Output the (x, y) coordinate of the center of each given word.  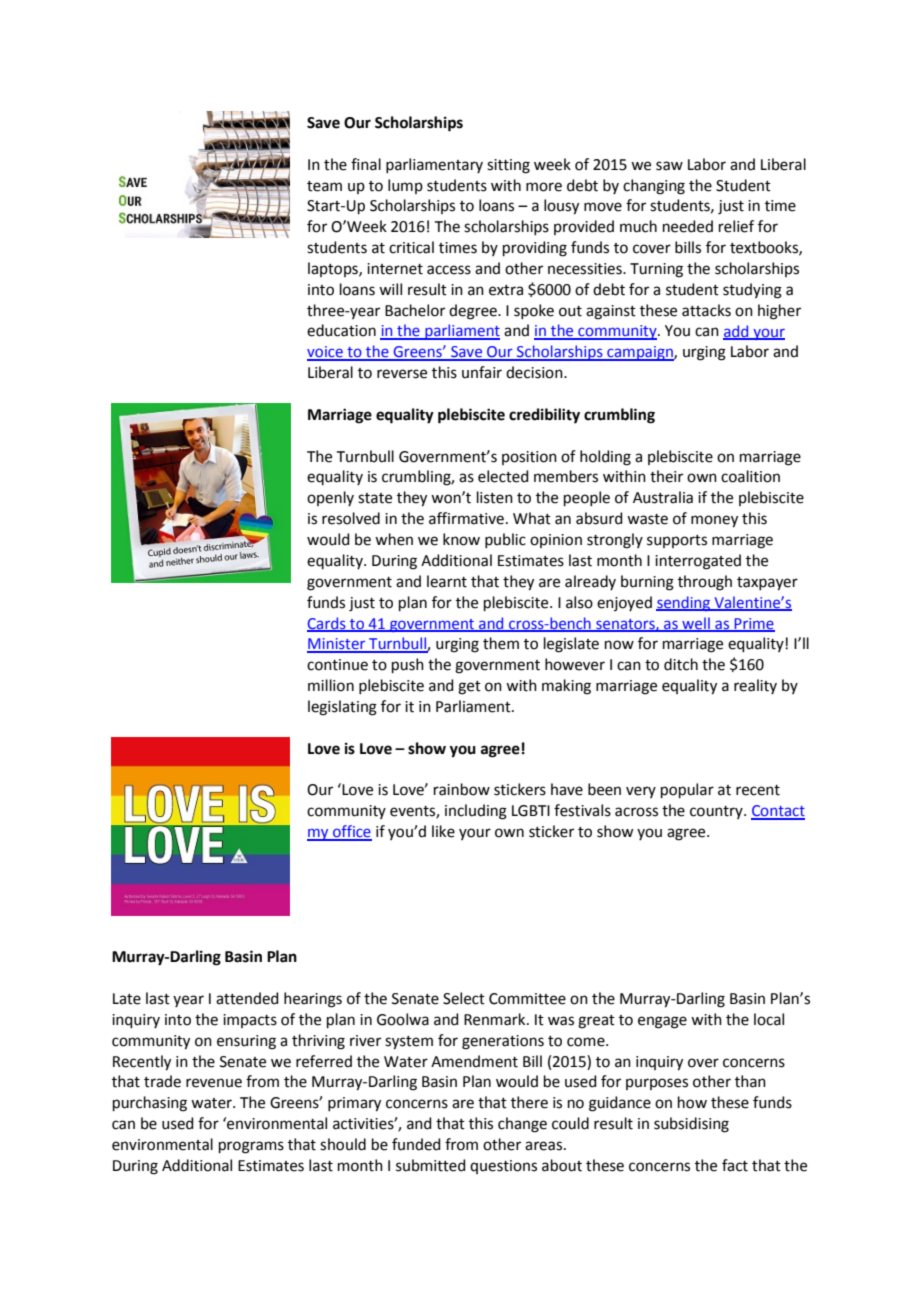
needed (688, 226)
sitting (508, 166)
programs (251, 1147)
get (469, 688)
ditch (681, 664)
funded (416, 1144)
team (324, 186)
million (331, 685)
